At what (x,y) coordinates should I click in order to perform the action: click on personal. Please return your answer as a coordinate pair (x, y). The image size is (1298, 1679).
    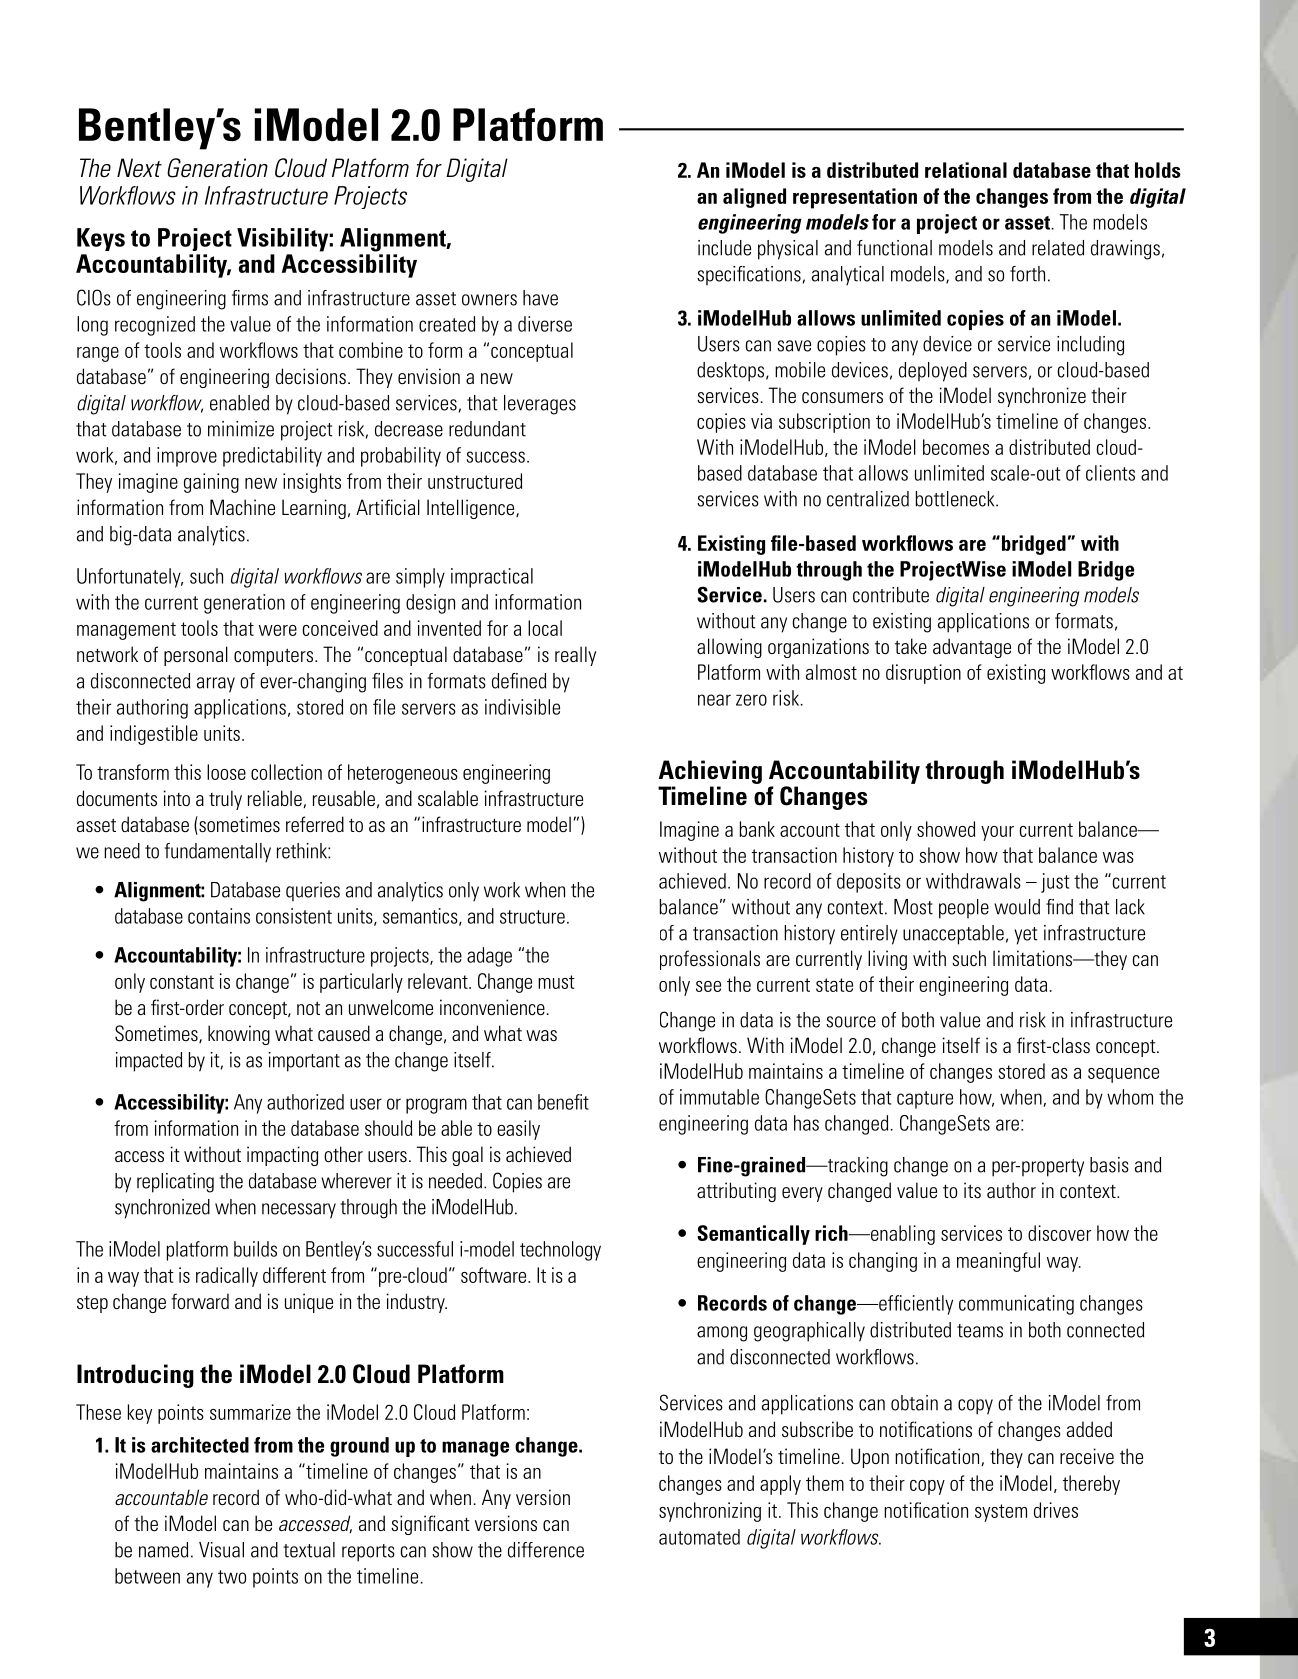
    Looking at the image, I should click on (196, 656).
